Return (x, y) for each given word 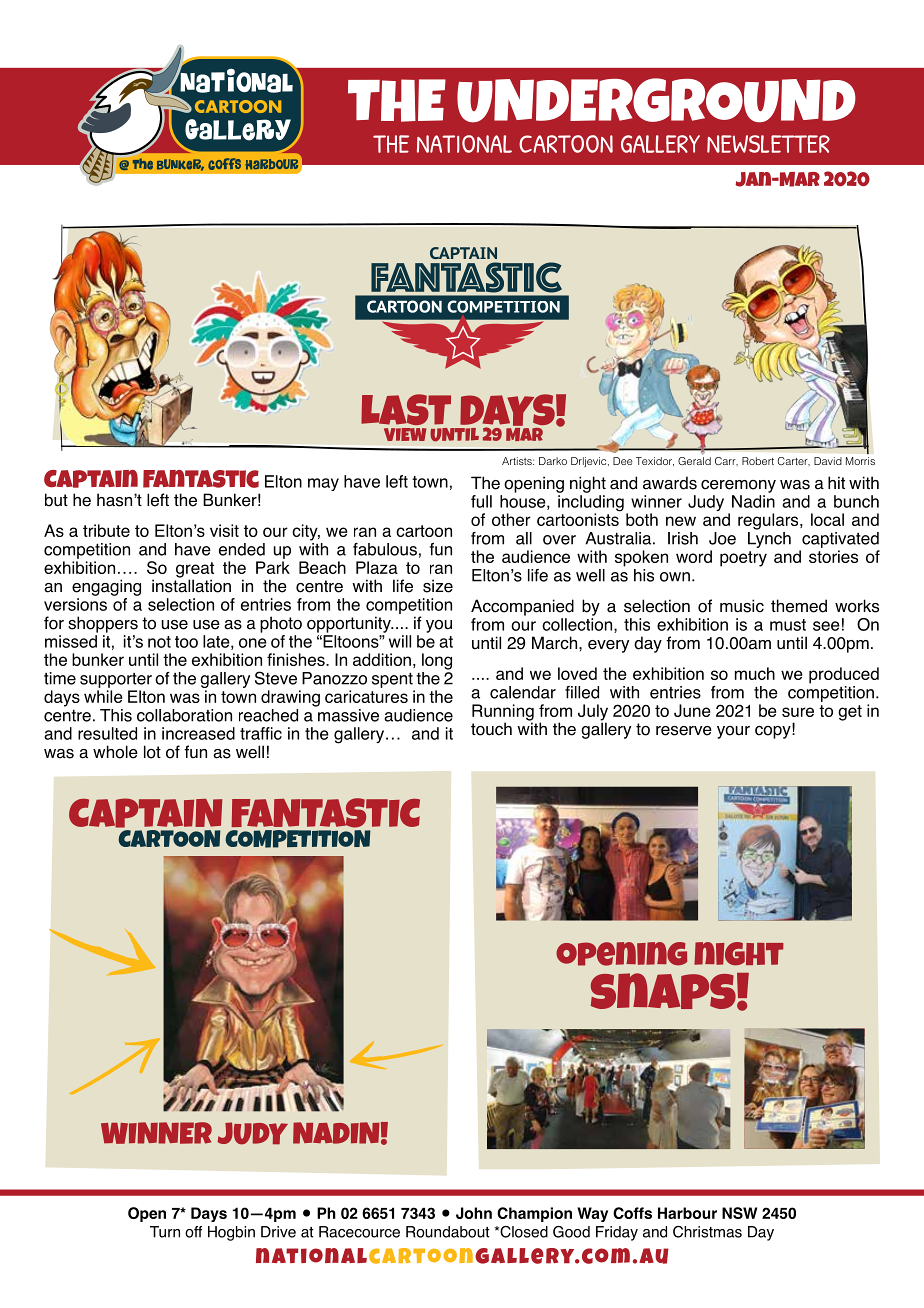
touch (491, 729)
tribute (106, 530)
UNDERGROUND (656, 100)
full (481, 501)
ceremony (738, 486)
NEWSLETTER (768, 144)
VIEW (405, 434)
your (733, 732)
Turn (165, 1232)
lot (152, 752)
